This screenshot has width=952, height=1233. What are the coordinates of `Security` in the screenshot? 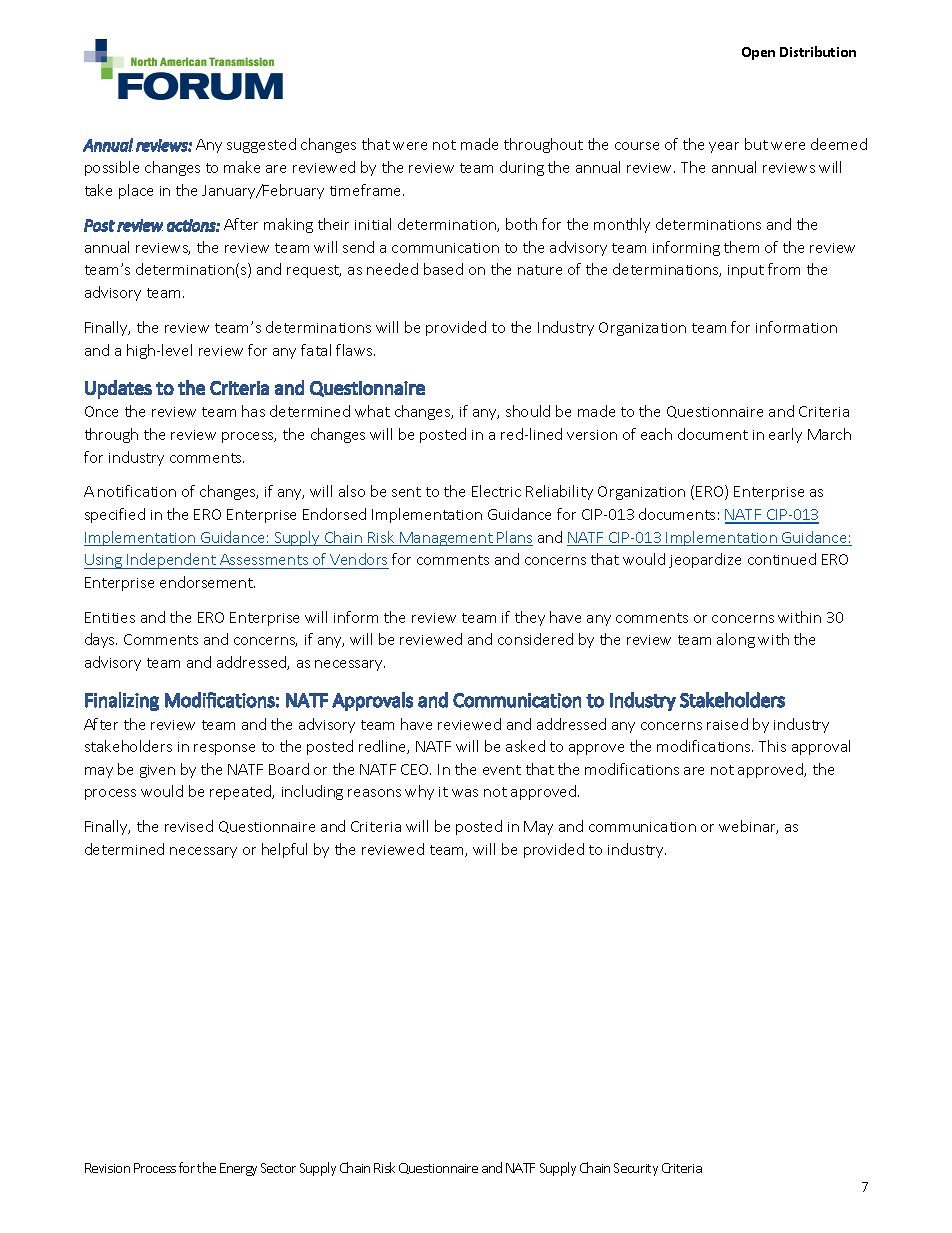 It's located at (636, 1169).
